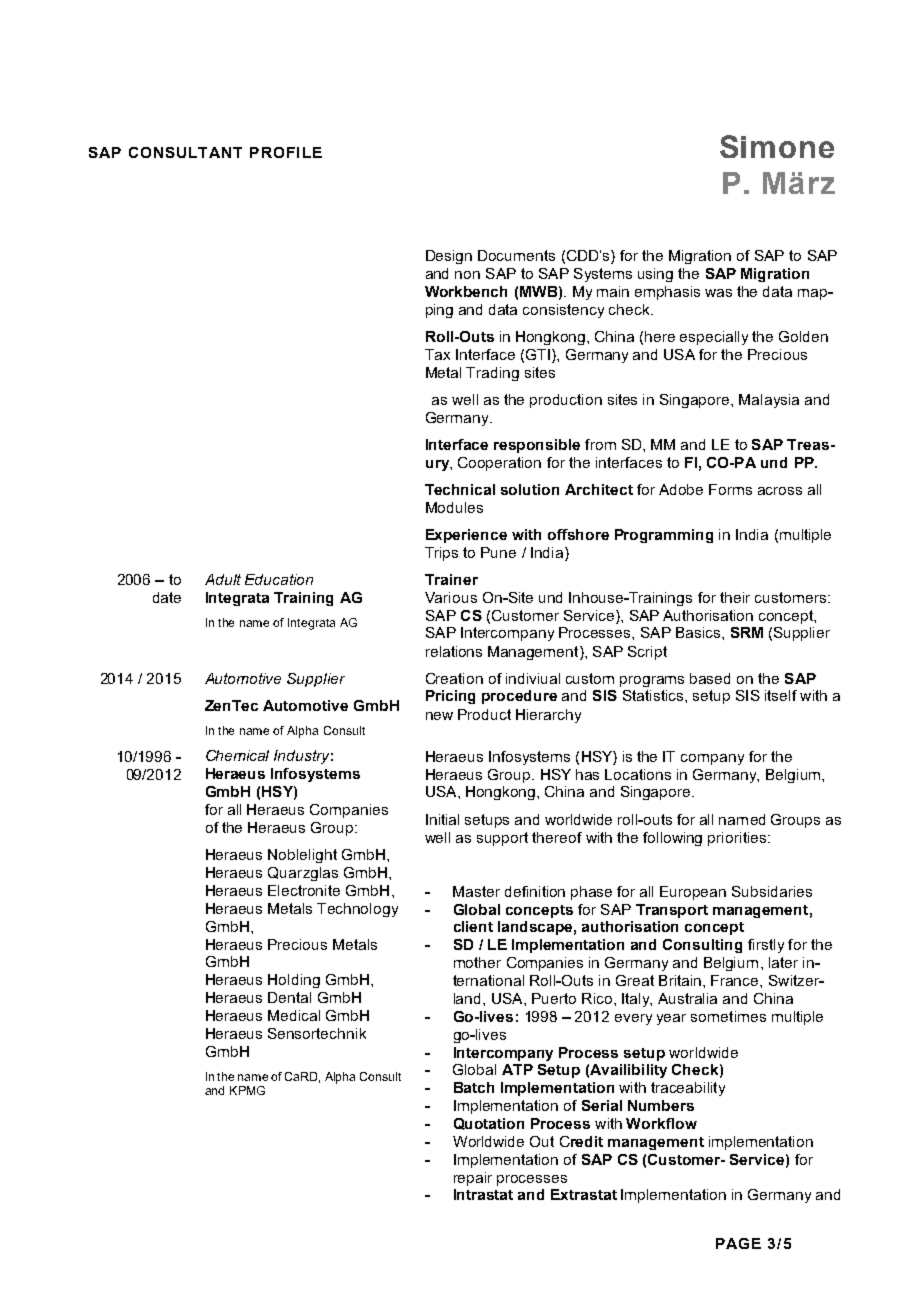  I want to click on PROFILE, so click(286, 152).
